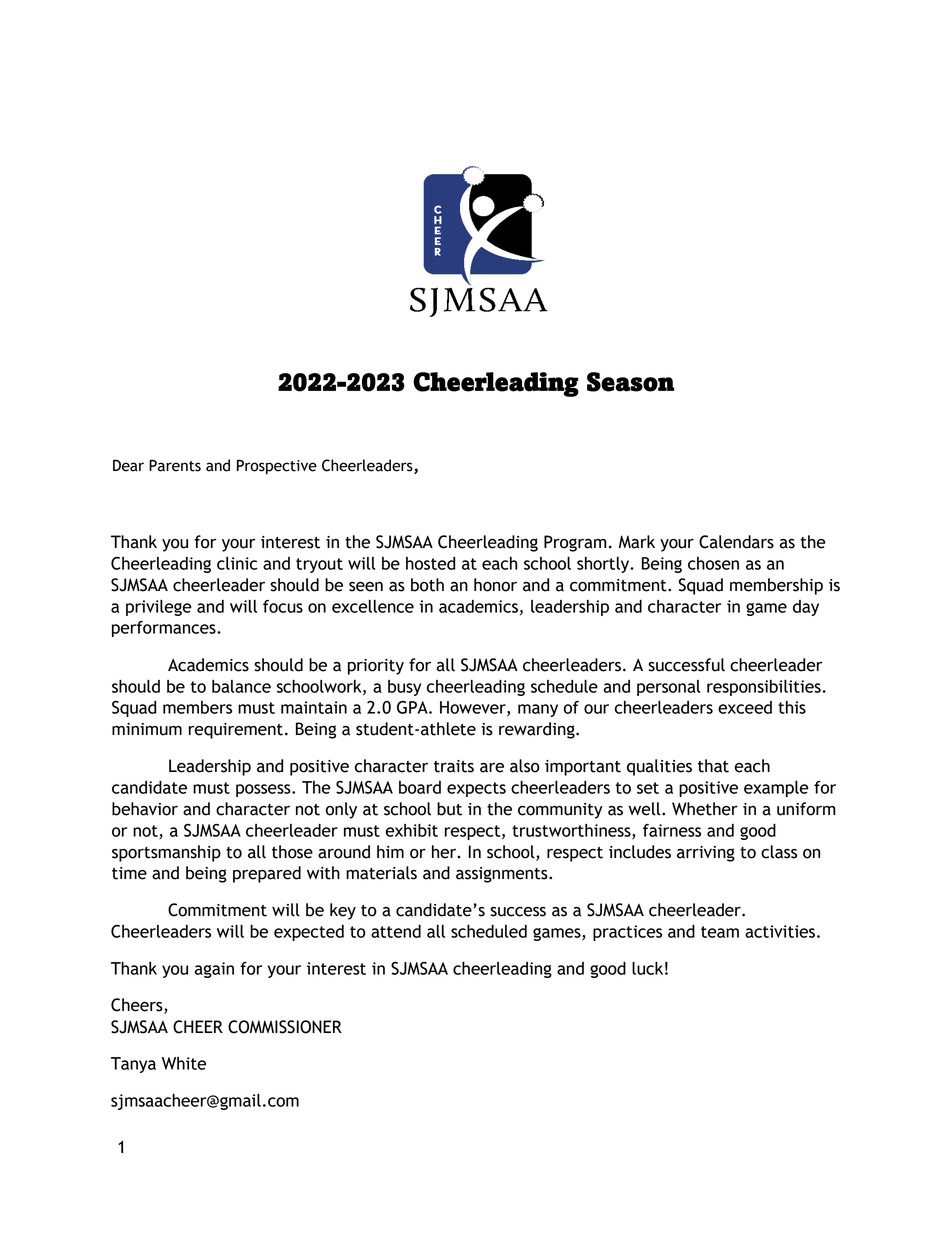  What do you see at coordinates (806, 608) in the image?
I see `day` at bounding box center [806, 608].
